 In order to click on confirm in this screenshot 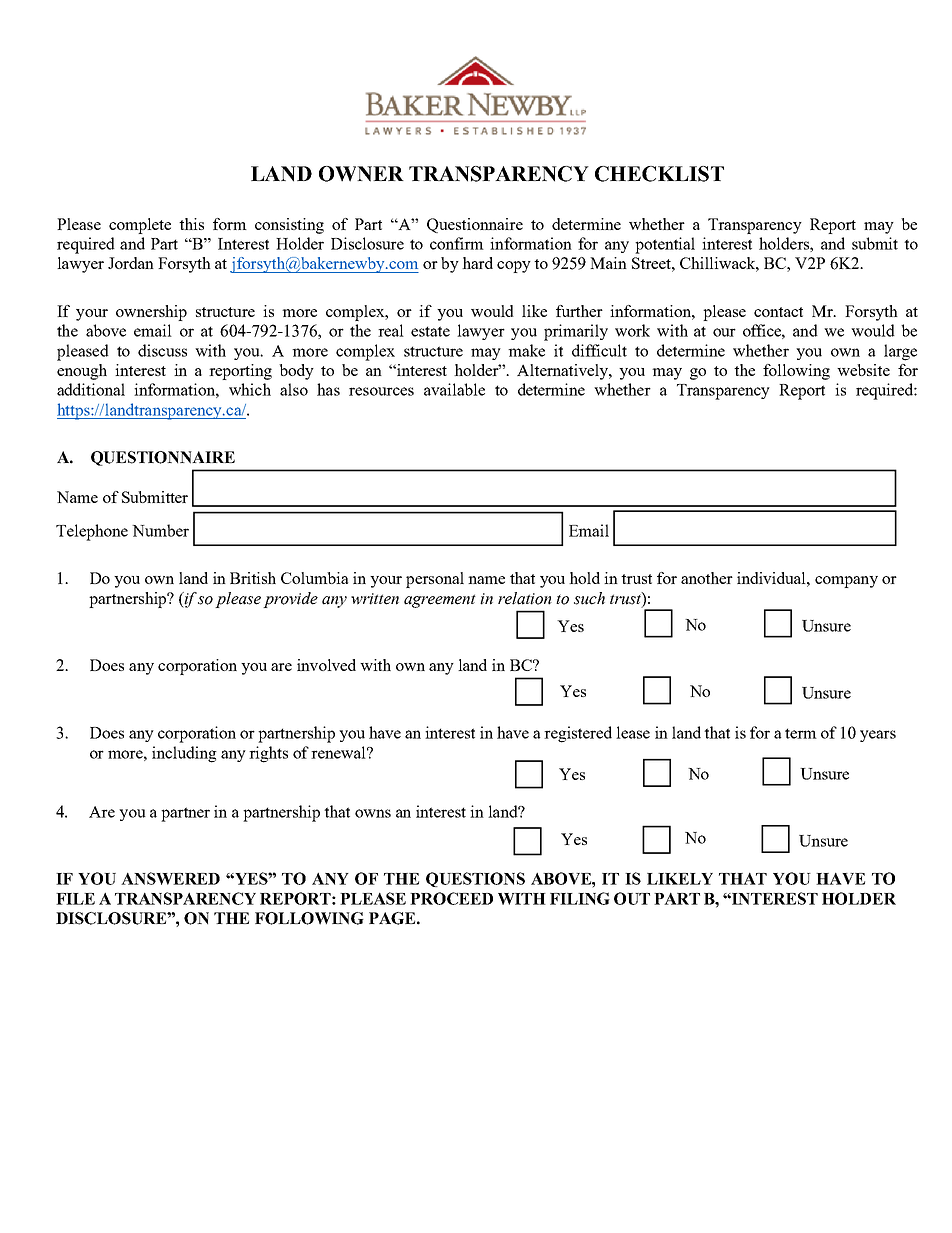, I will do `click(457, 243)`.
